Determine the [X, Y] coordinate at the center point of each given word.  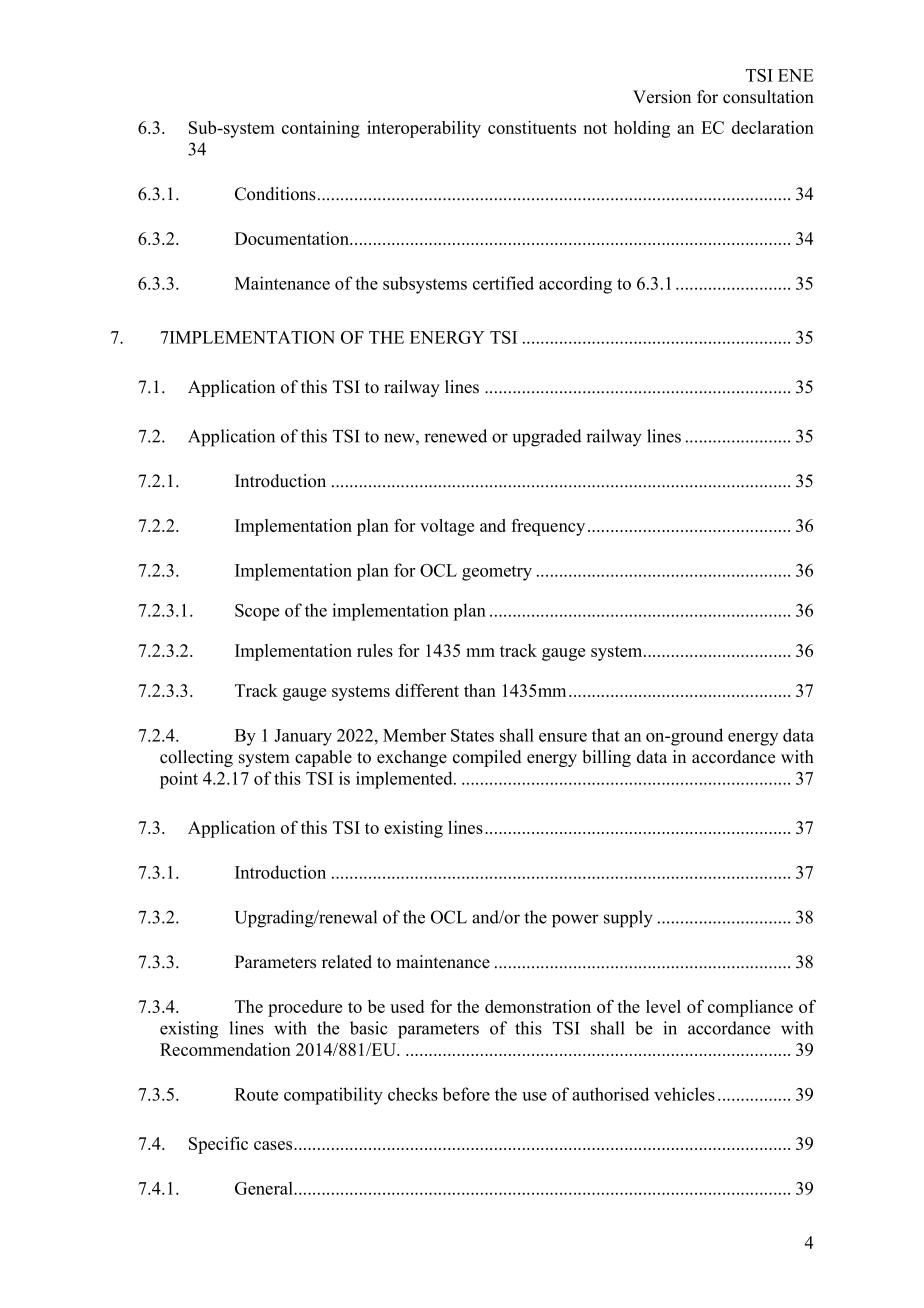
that [606, 735]
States [472, 735]
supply [628, 919]
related [347, 962]
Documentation [293, 238]
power [575, 921]
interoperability [424, 129]
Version [662, 97]
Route [256, 1094]
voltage [447, 527]
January [303, 737]
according [575, 285]
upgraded [547, 438]
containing [321, 129]
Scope [257, 612]
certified [503, 283]
